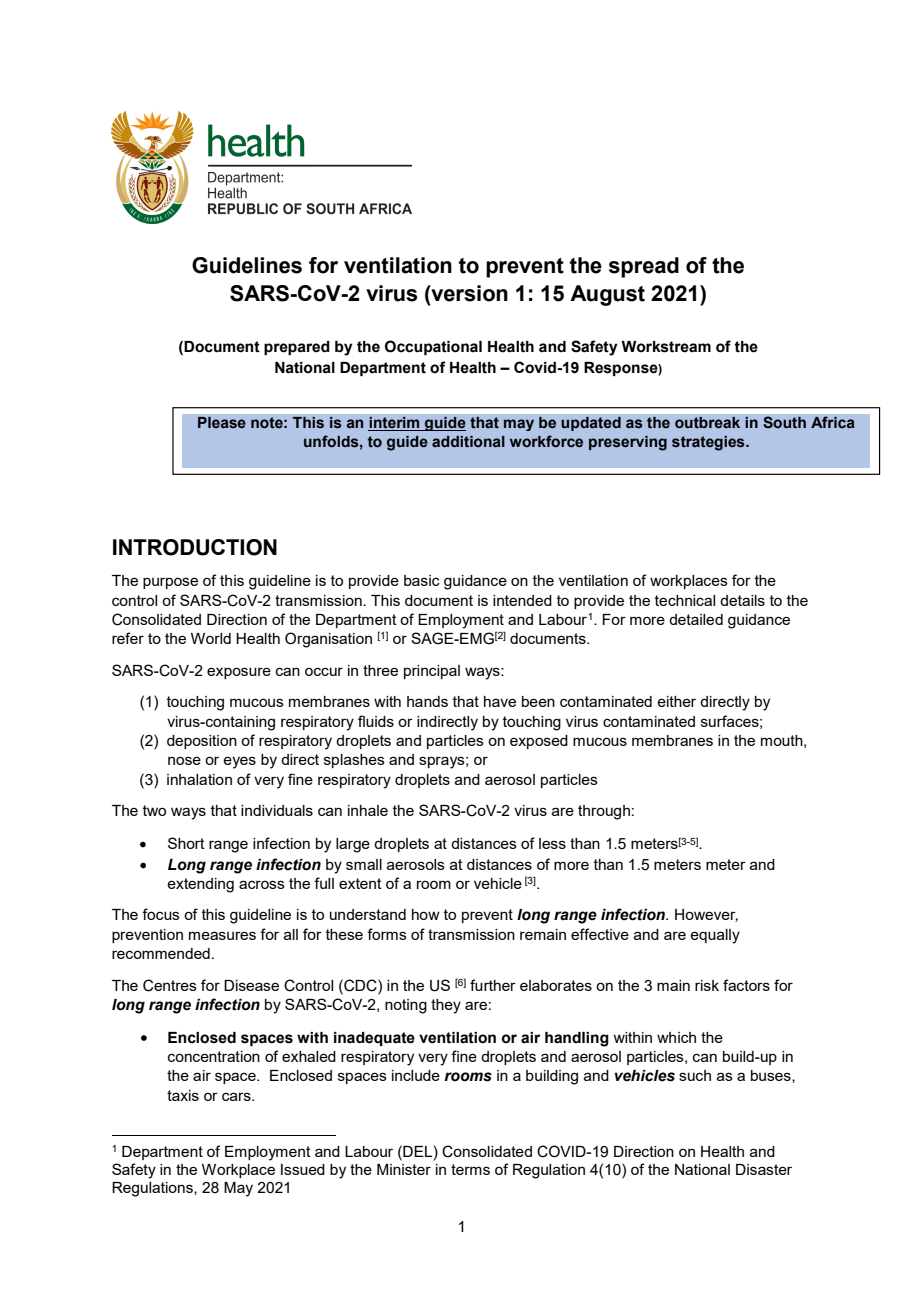 Image resolution: width=924 pixels, height=1308 pixels. What do you see at coordinates (604, 812) in the image?
I see `through` at bounding box center [604, 812].
